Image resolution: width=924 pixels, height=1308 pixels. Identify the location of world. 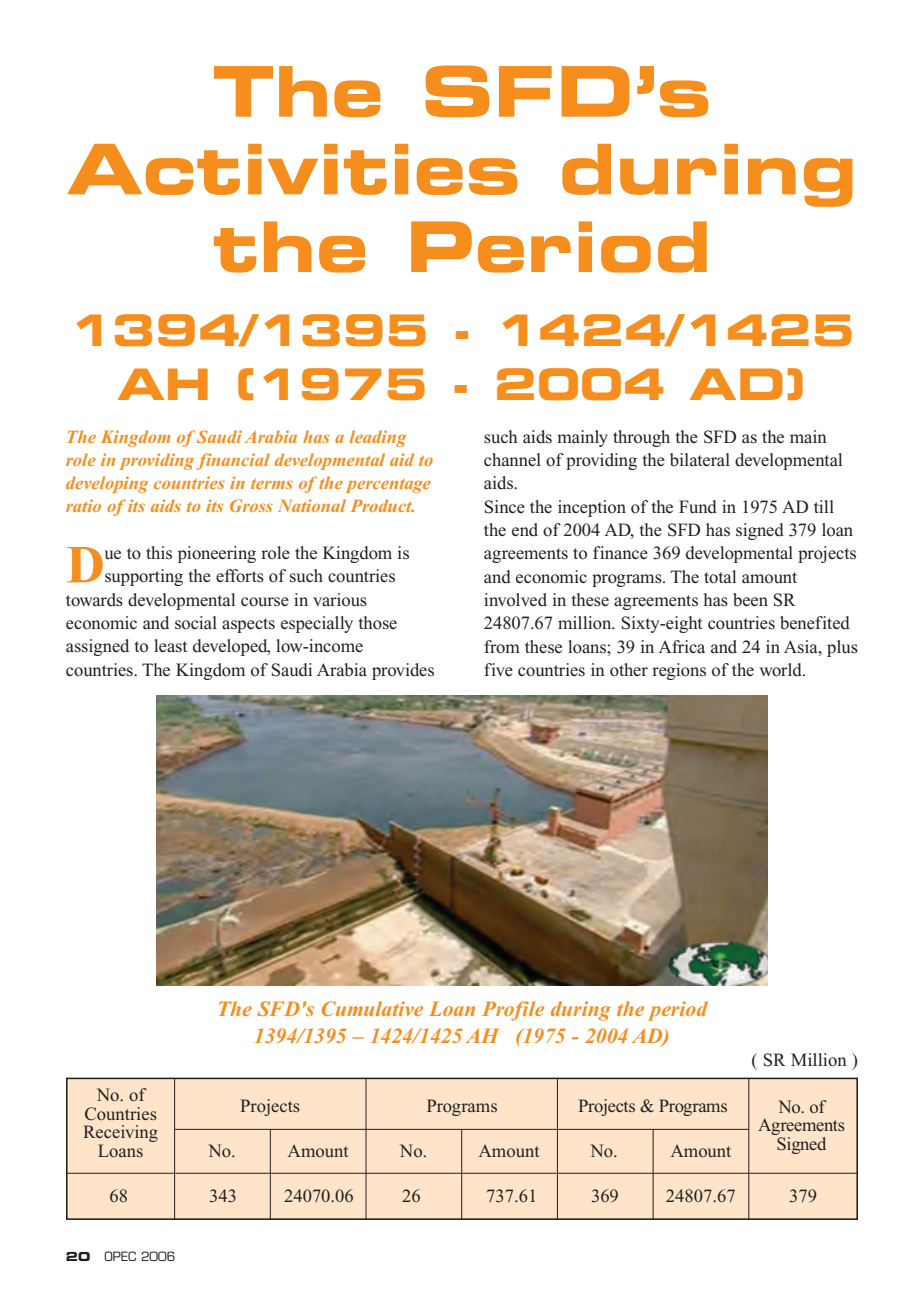
(782, 670).
